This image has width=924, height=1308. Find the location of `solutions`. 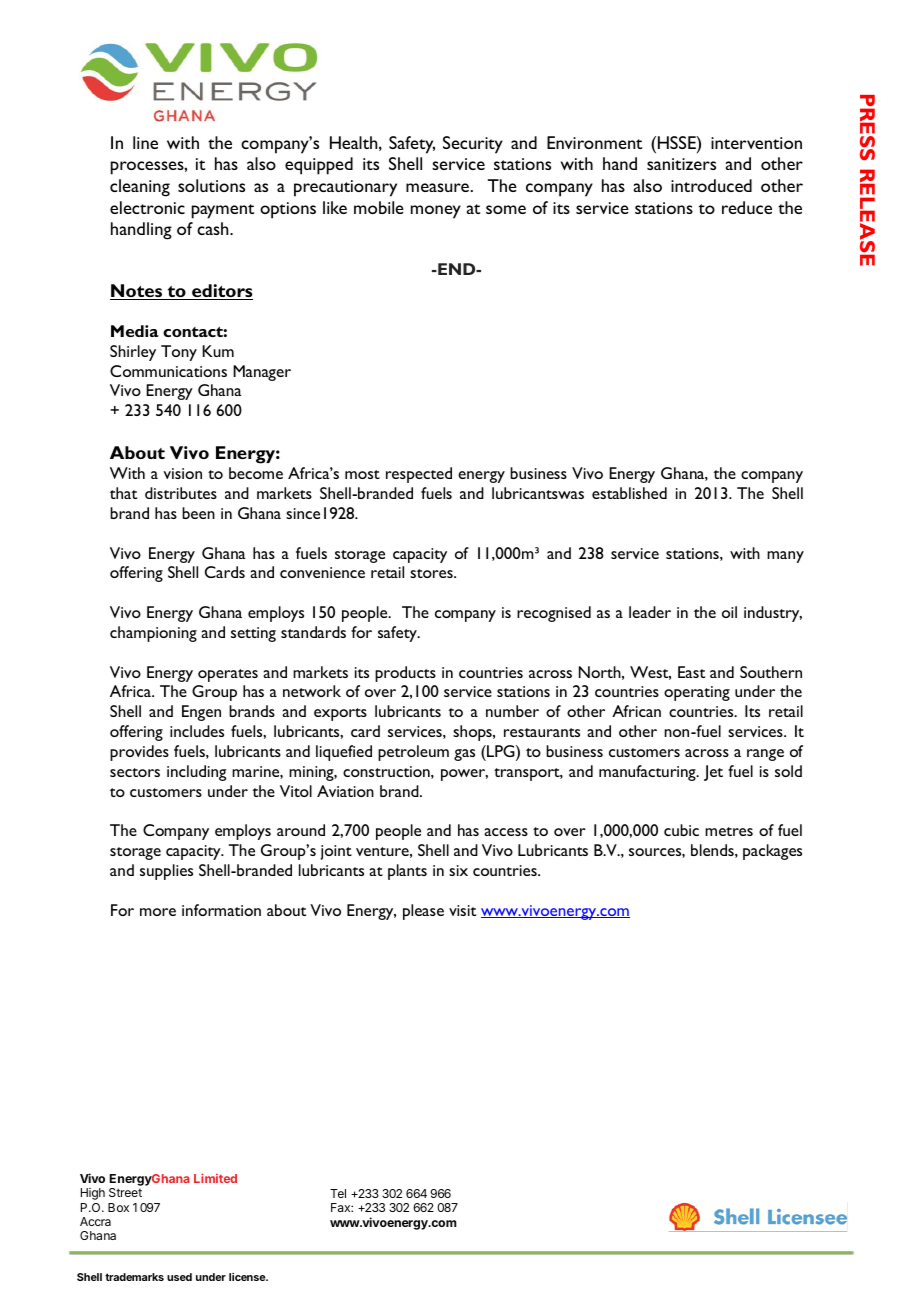

solutions is located at coordinates (211, 185).
